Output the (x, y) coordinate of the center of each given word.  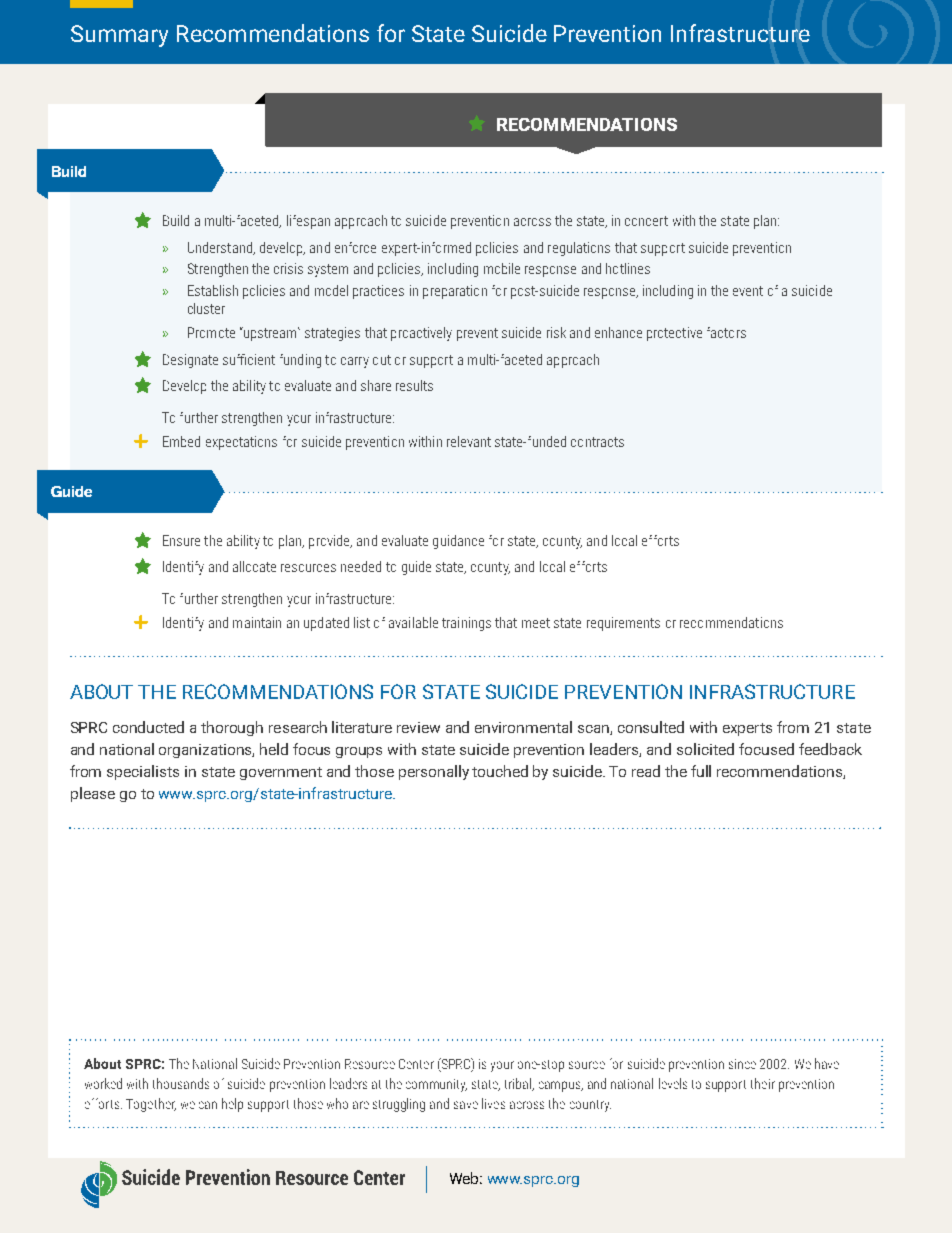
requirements (623, 624)
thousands (181, 1083)
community (436, 1085)
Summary (119, 36)
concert (646, 221)
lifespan (308, 222)
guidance (458, 542)
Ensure (181, 540)
